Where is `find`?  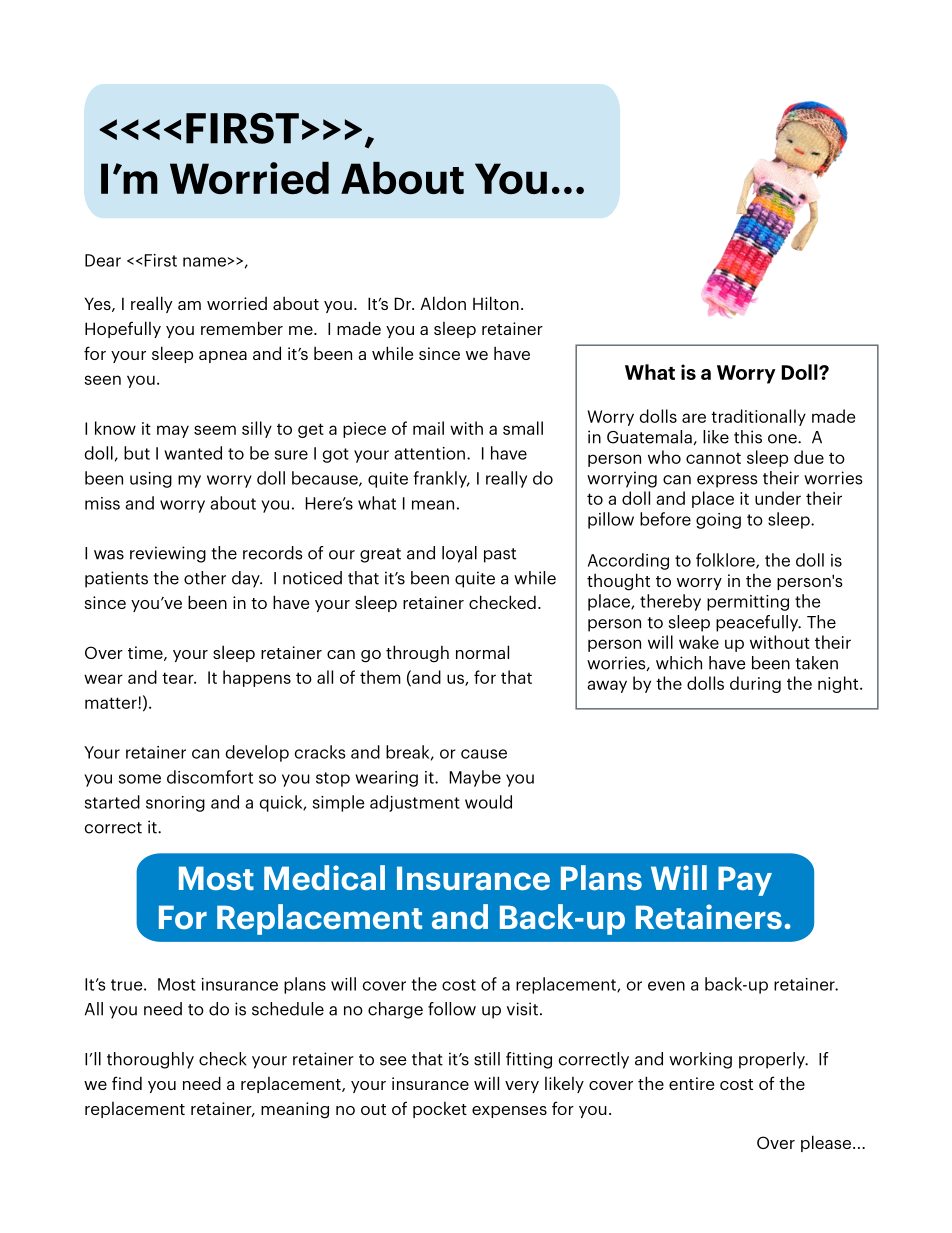 find is located at coordinates (127, 1083).
